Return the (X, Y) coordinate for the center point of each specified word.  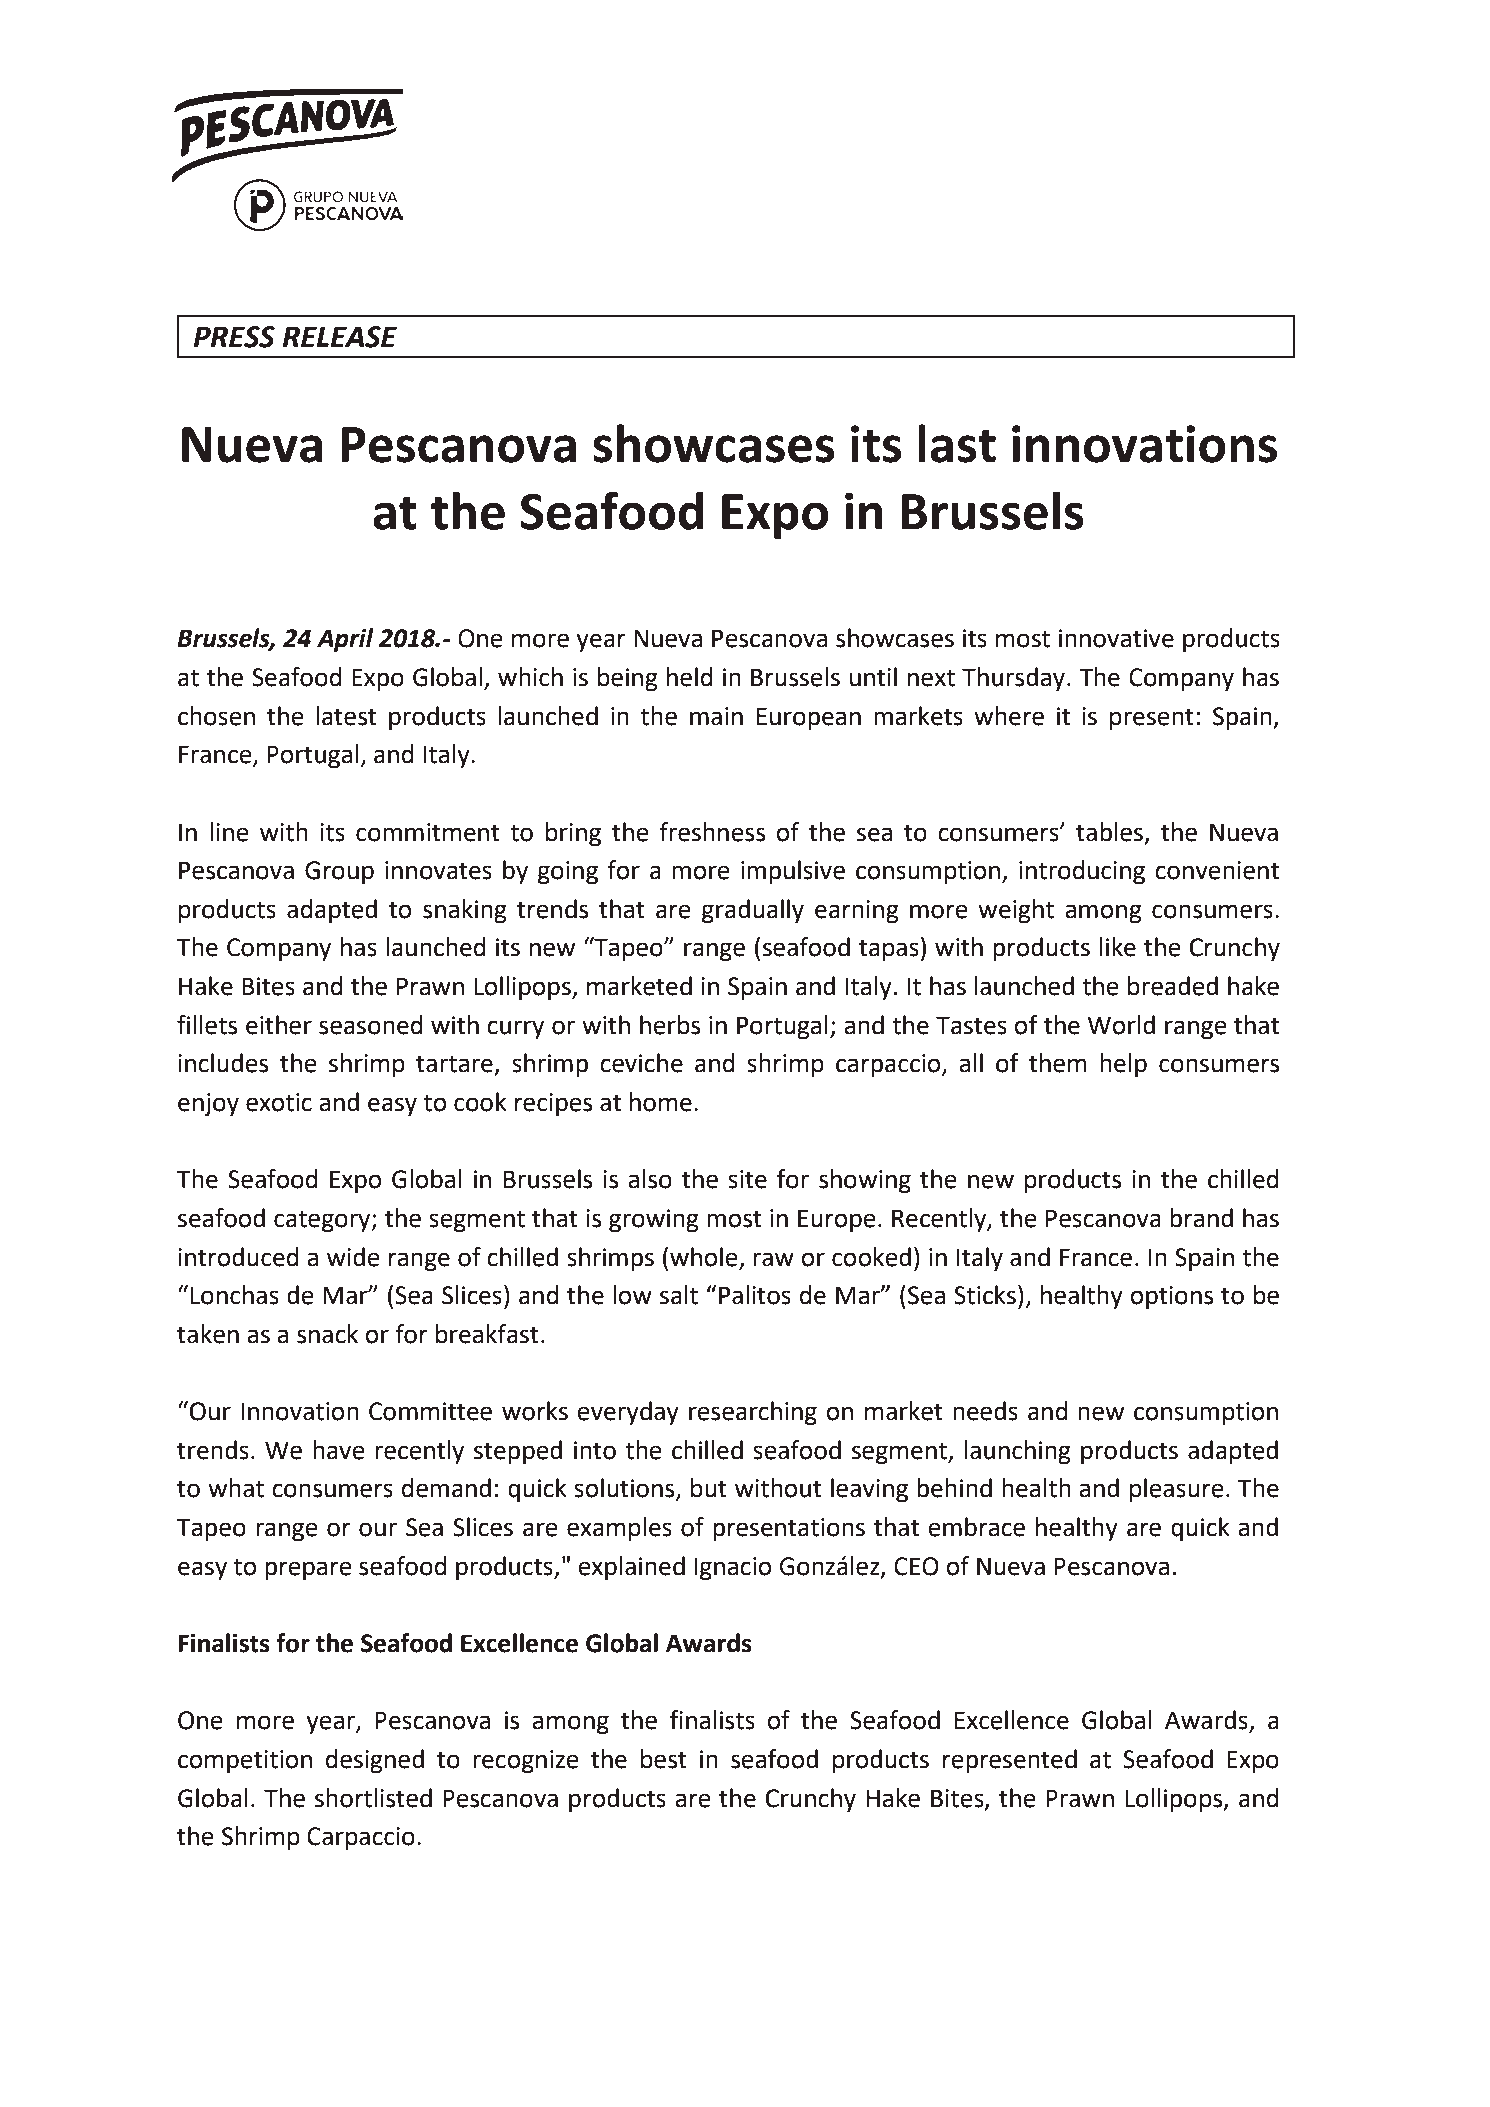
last (957, 443)
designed (375, 1761)
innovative (1116, 638)
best (664, 1759)
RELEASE (340, 337)
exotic (279, 1102)
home (661, 1102)
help (1123, 1065)
